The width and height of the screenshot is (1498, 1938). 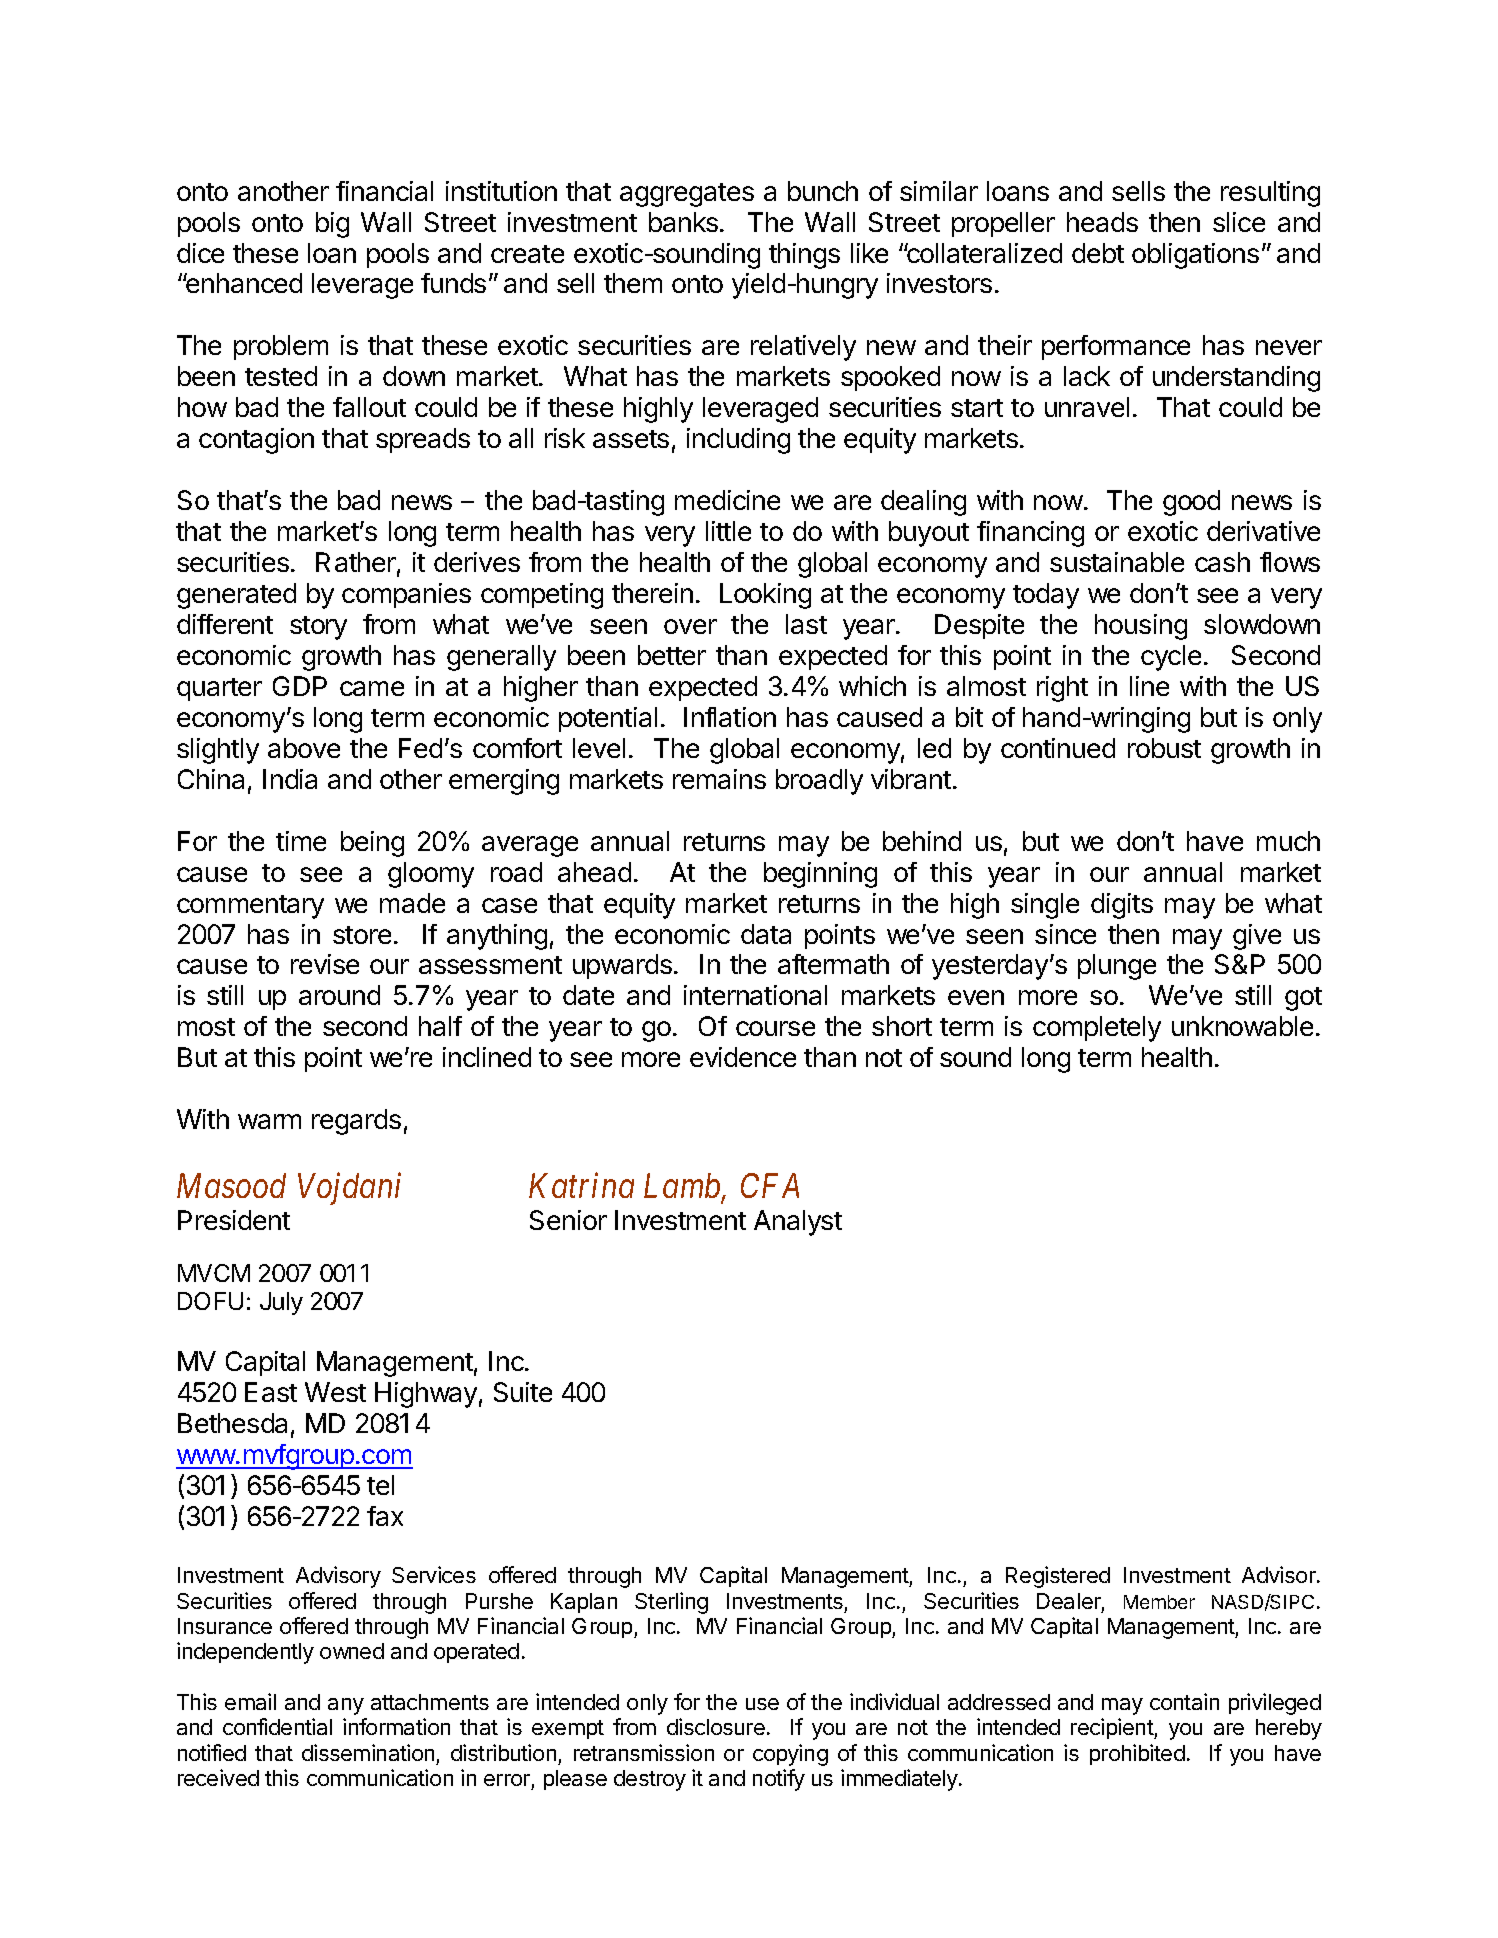 I want to click on international, so click(x=755, y=995).
